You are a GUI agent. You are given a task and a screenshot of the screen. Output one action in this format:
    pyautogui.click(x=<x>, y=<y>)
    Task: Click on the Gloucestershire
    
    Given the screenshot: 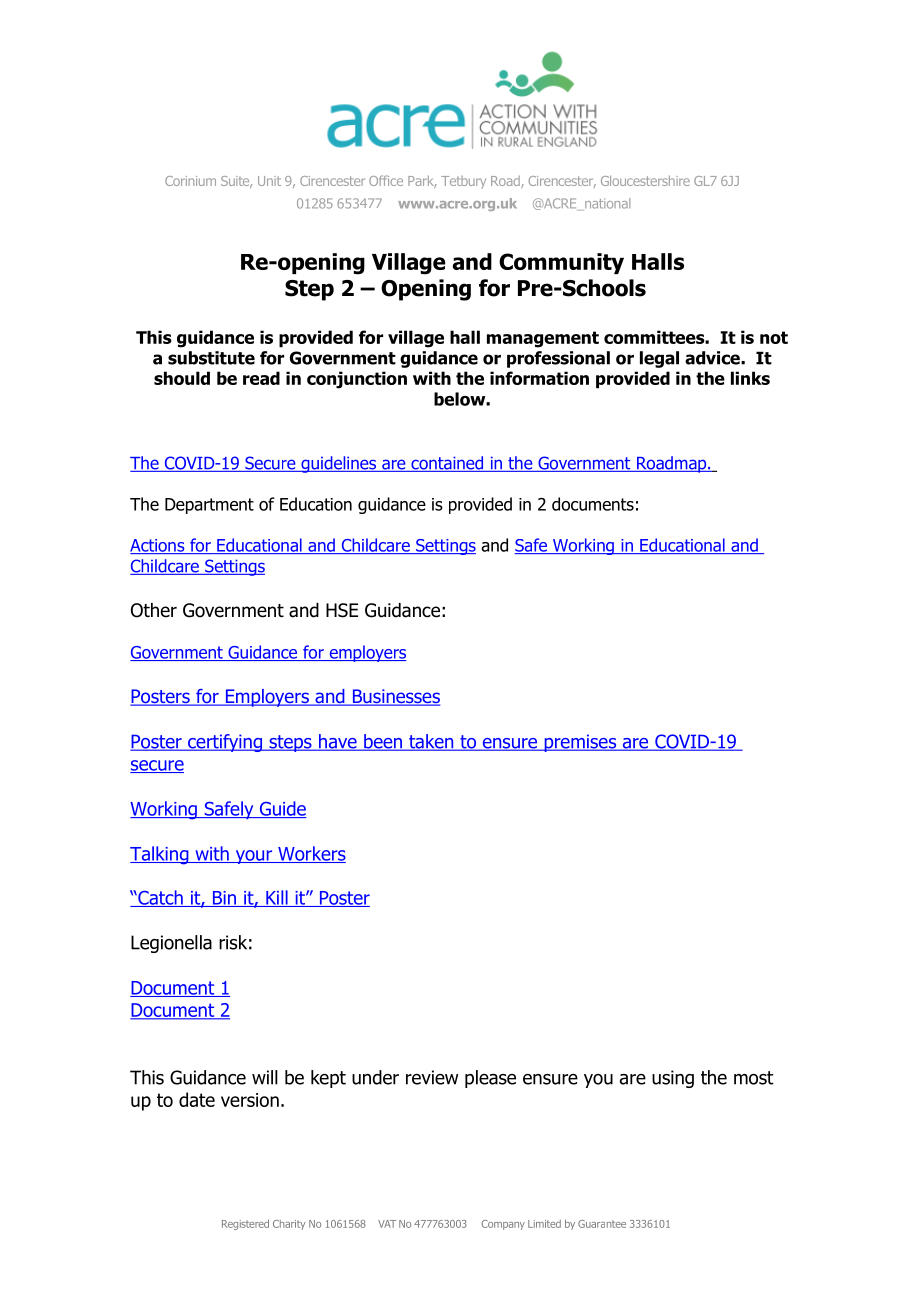 What is the action you would take?
    pyautogui.click(x=645, y=180)
